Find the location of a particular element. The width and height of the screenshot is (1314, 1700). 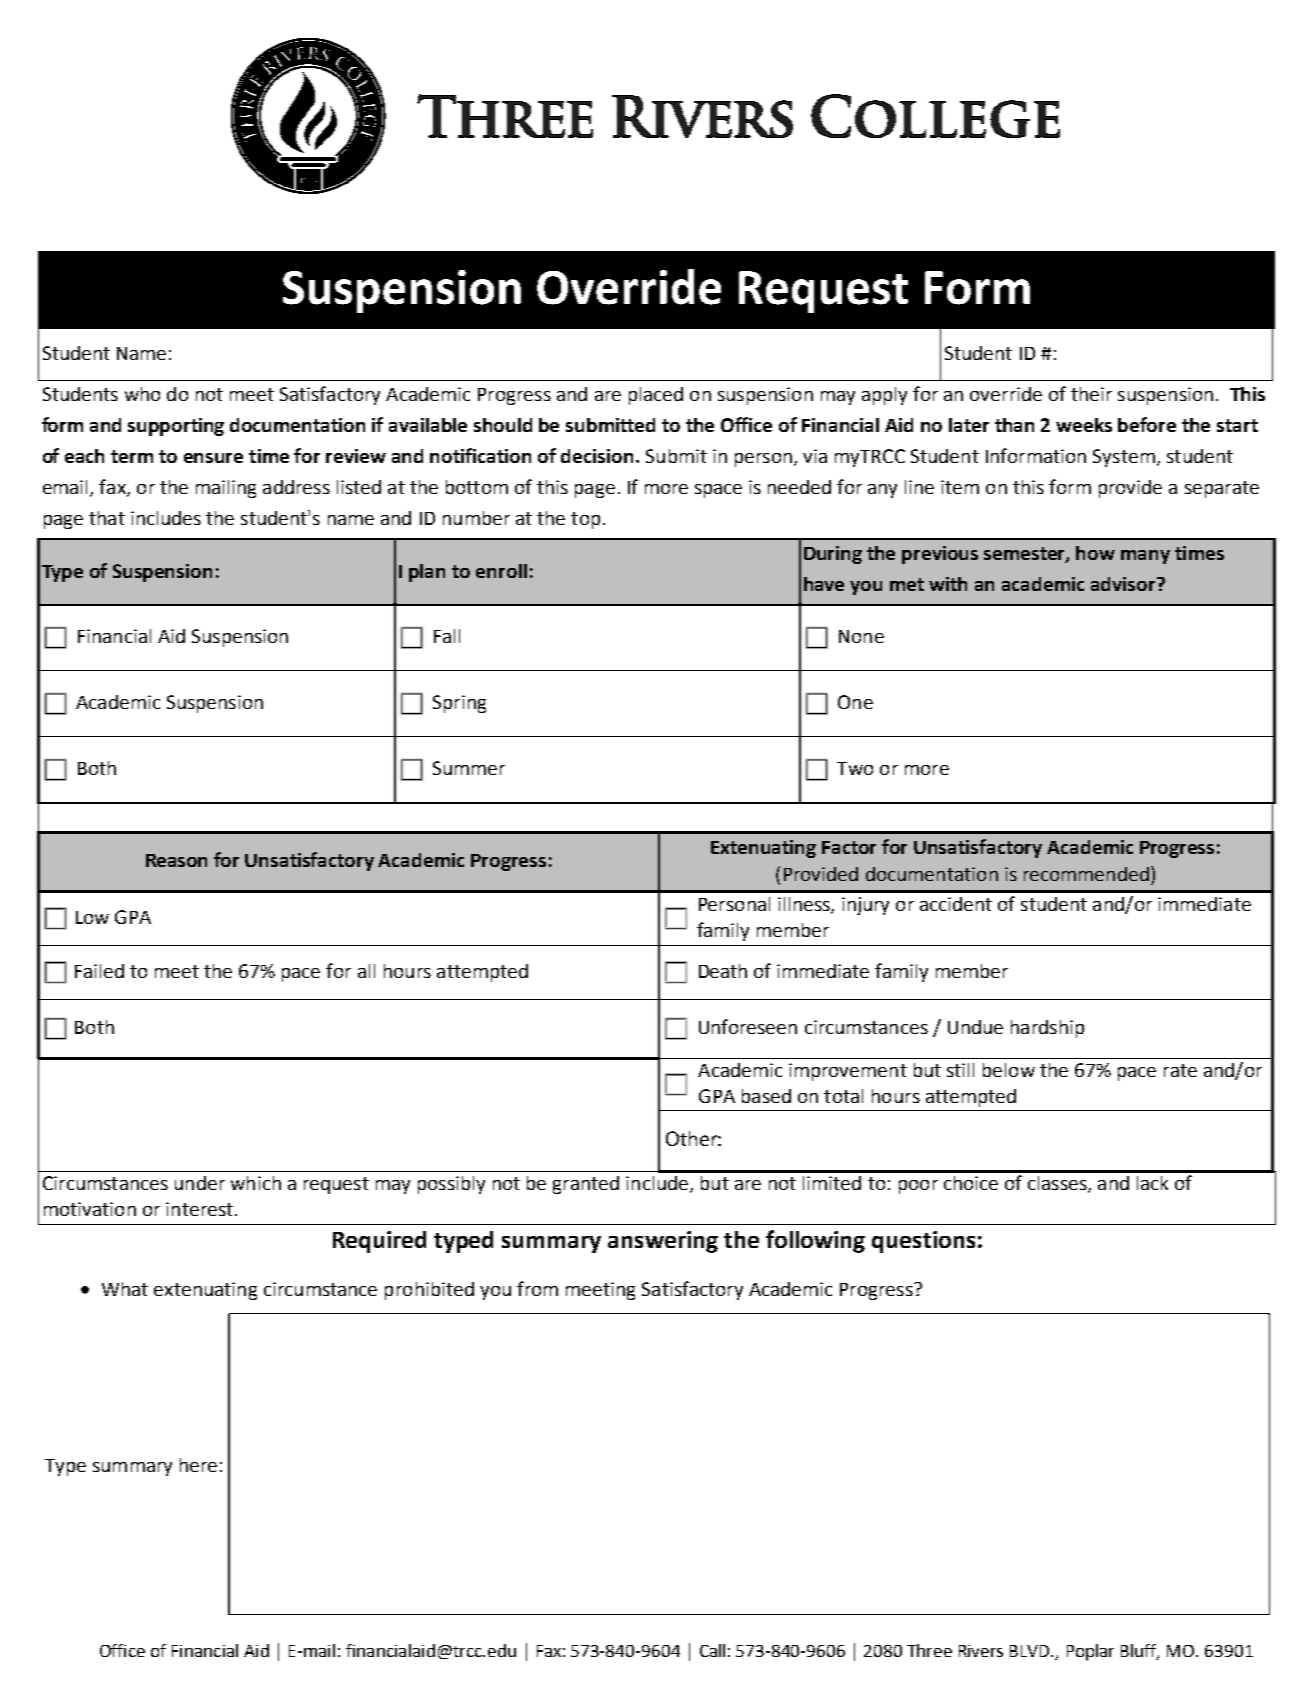

here is located at coordinates (198, 1465).
